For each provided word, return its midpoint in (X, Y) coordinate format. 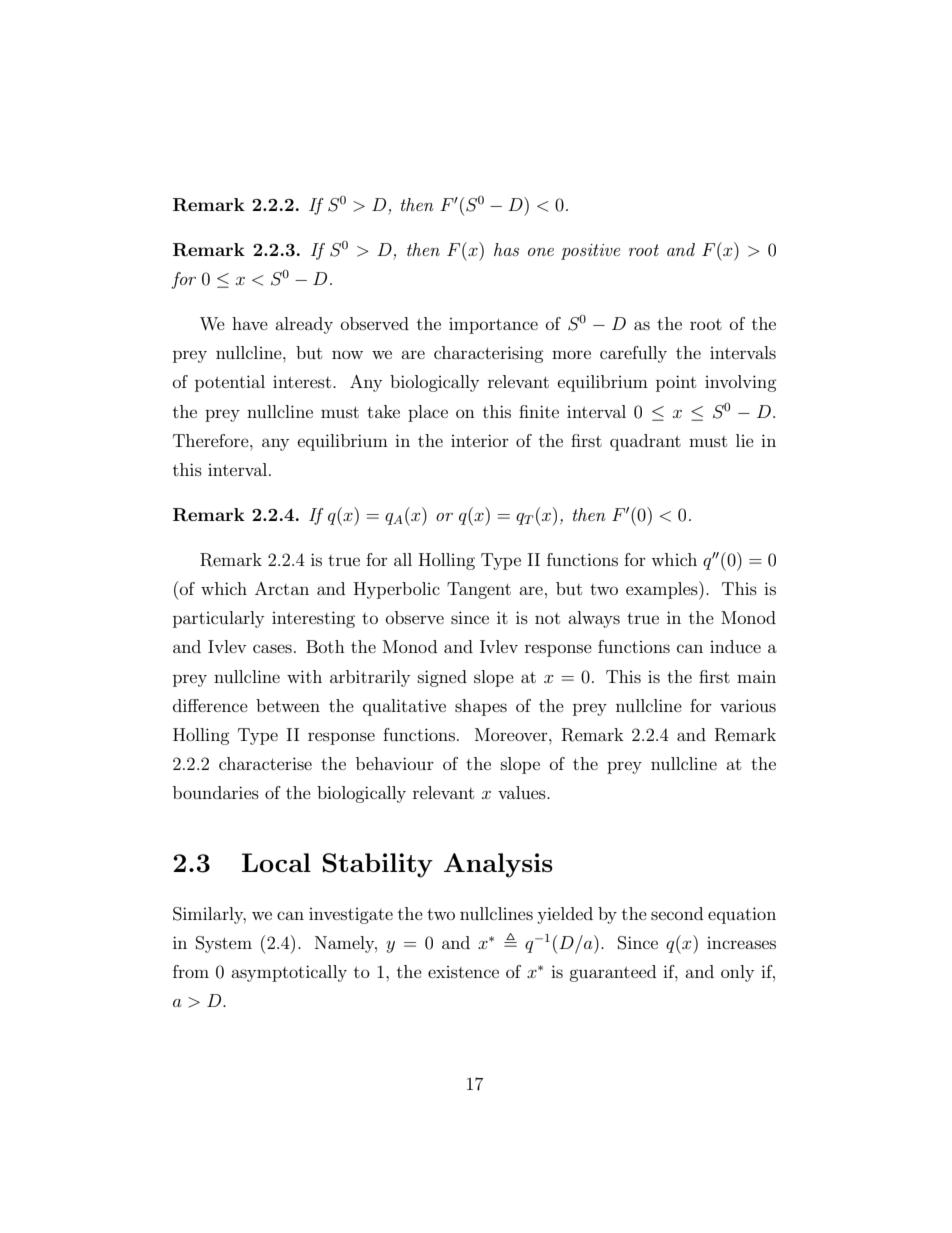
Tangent (479, 590)
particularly (218, 619)
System (224, 944)
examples (663, 590)
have (250, 323)
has (506, 249)
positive (590, 252)
